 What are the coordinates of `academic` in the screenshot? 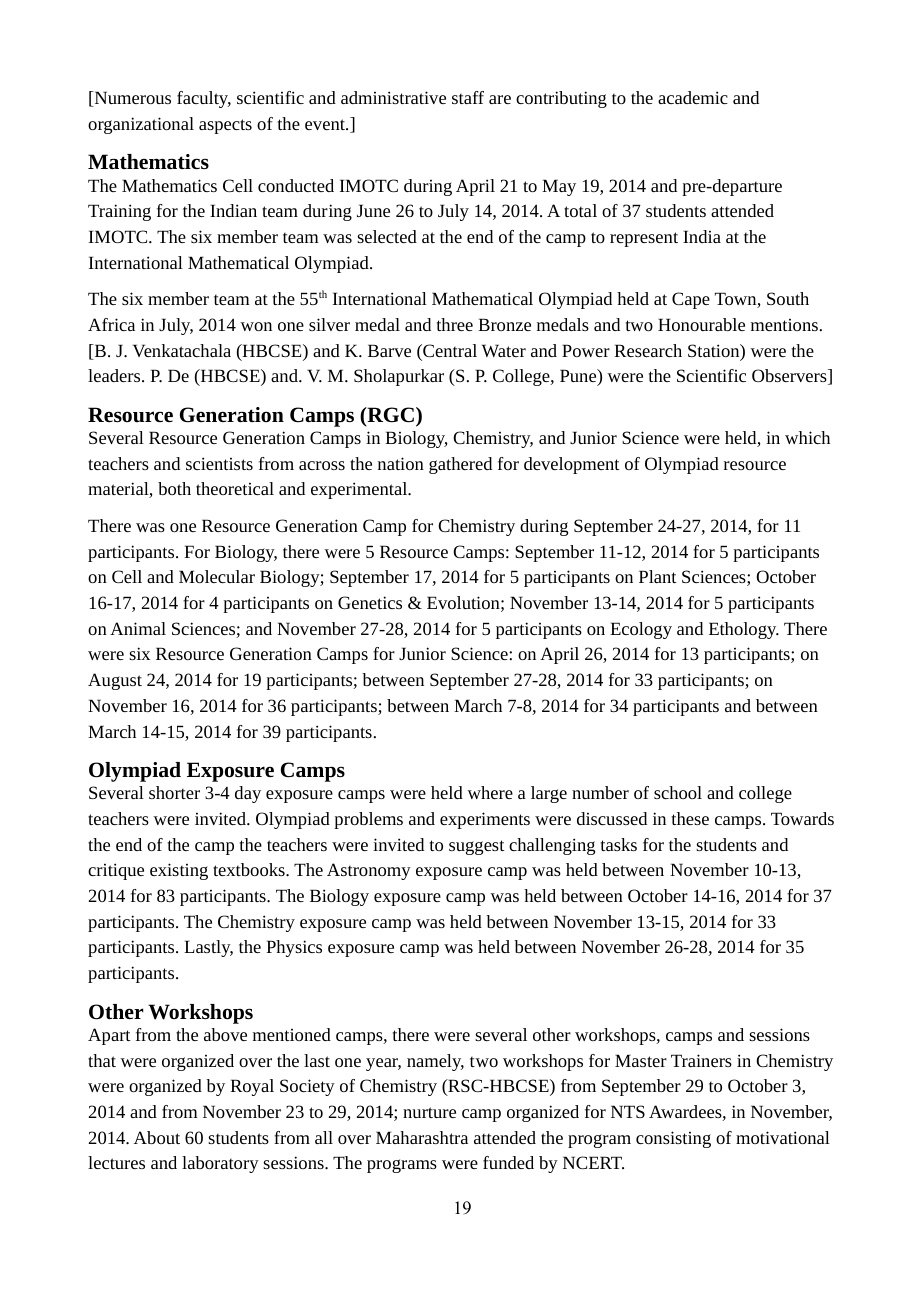 It's located at (693, 97).
